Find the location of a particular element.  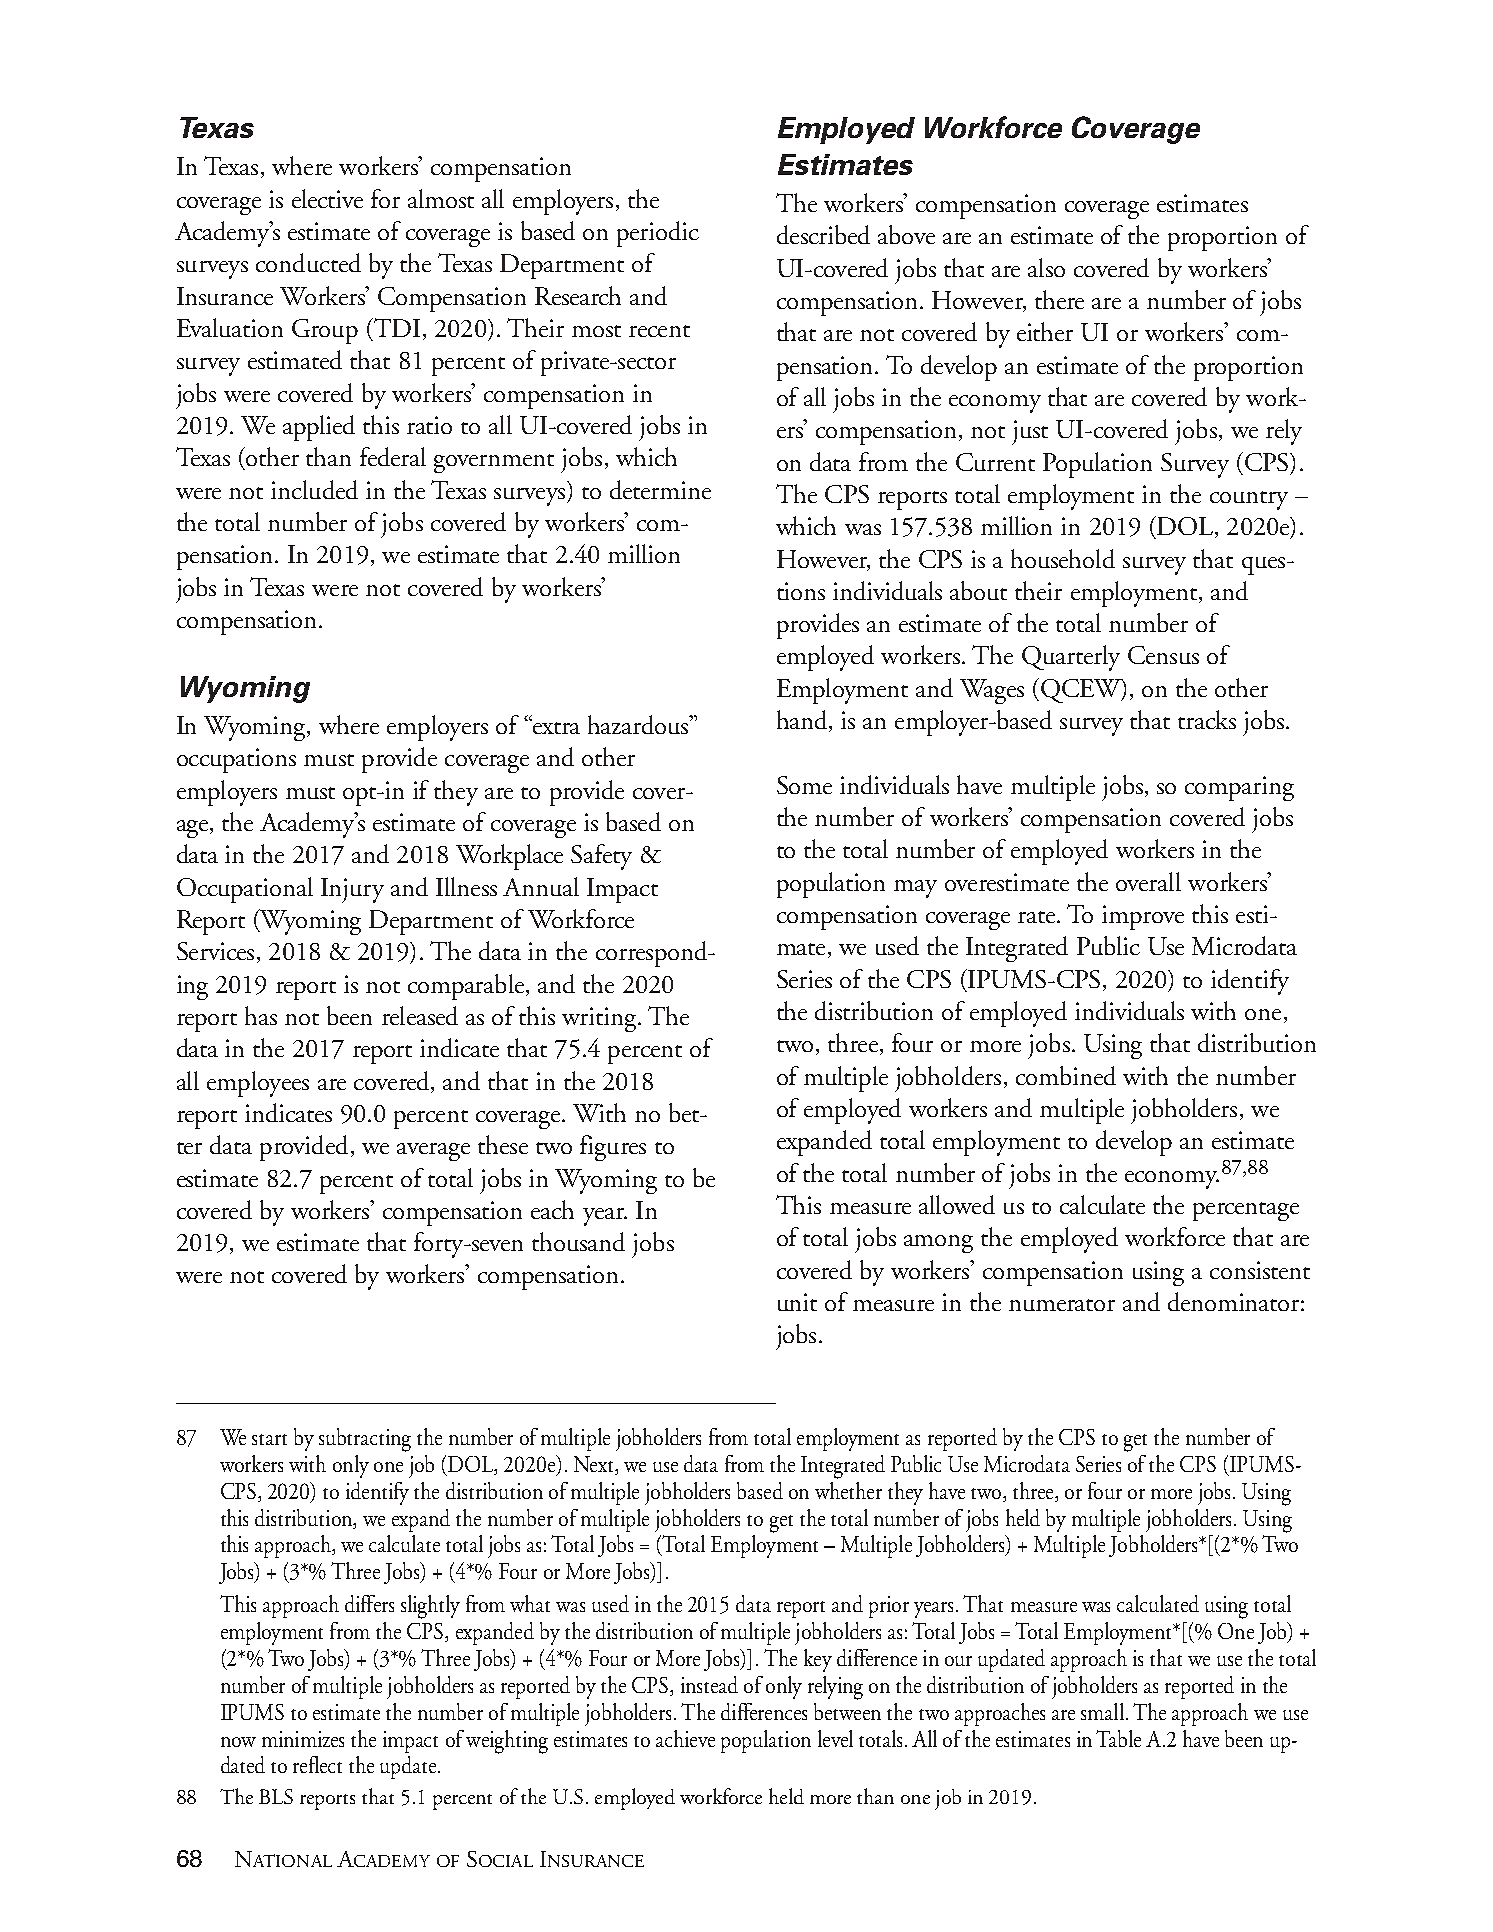

improve is located at coordinates (1143, 917).
